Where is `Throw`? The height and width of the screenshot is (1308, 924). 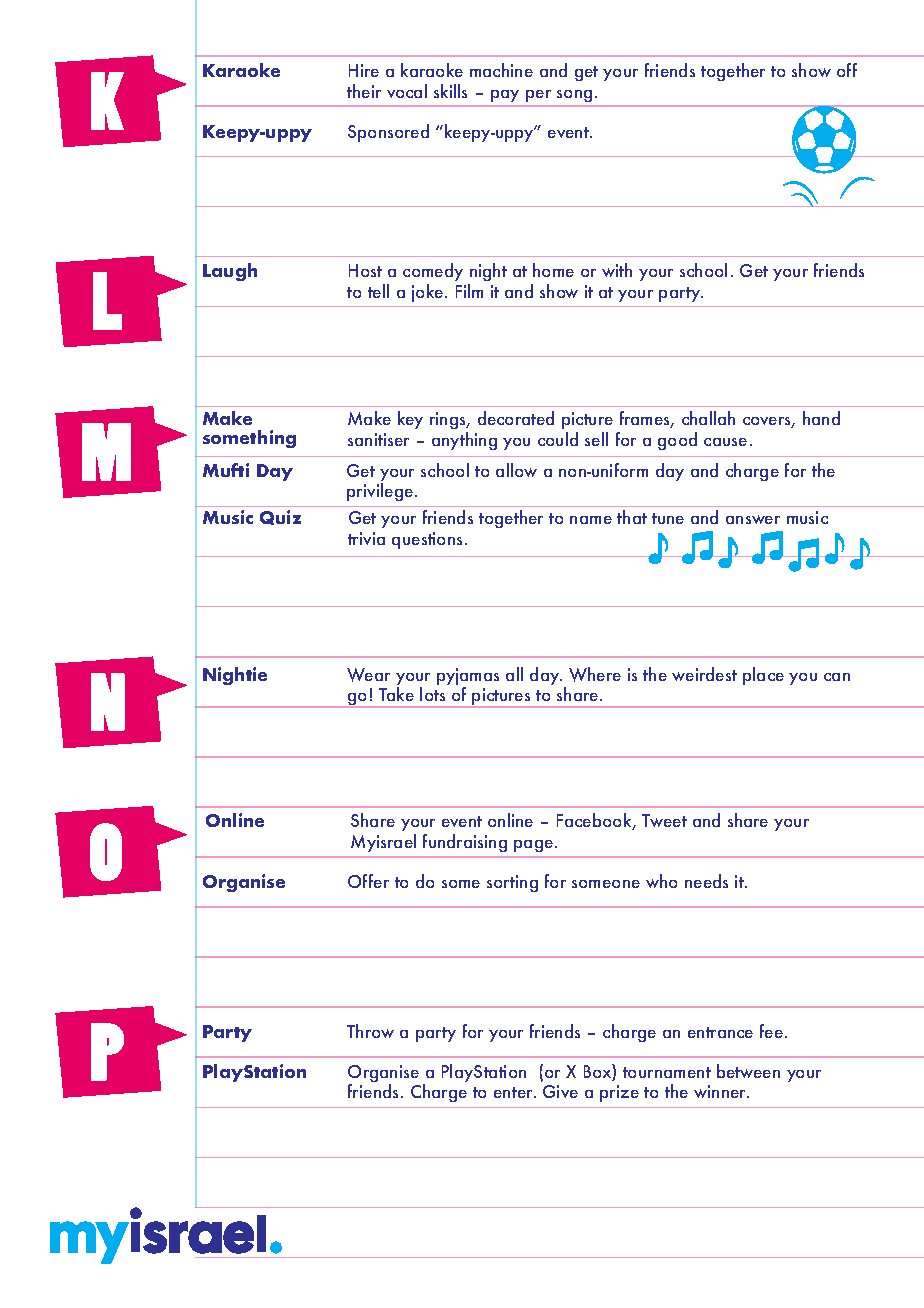
Throw is located at coordinates (370, 1031).
